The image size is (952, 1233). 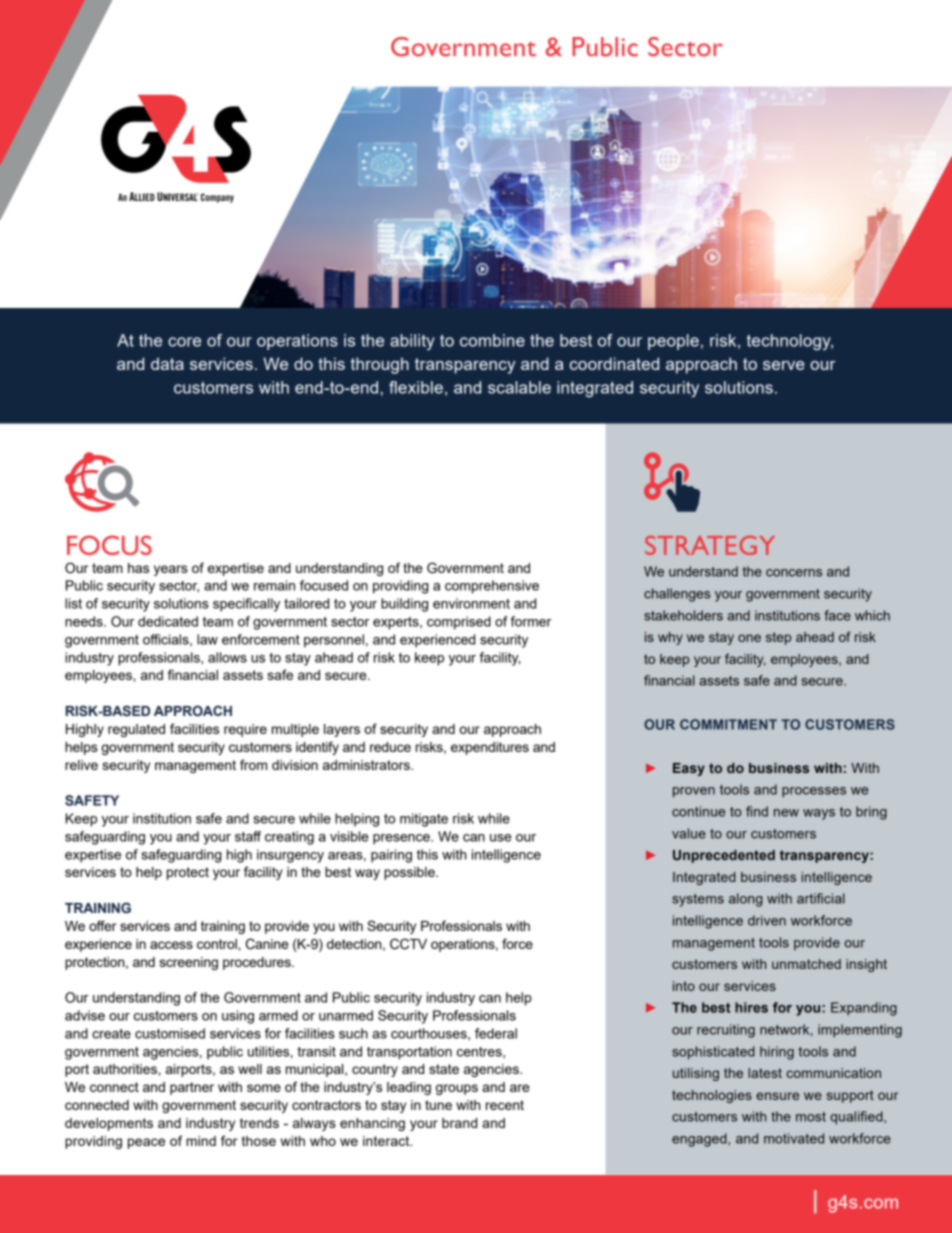 What do you see at coordinates (459, 623) in the page?
I see `comprised` at bounding box center [459, 623].
